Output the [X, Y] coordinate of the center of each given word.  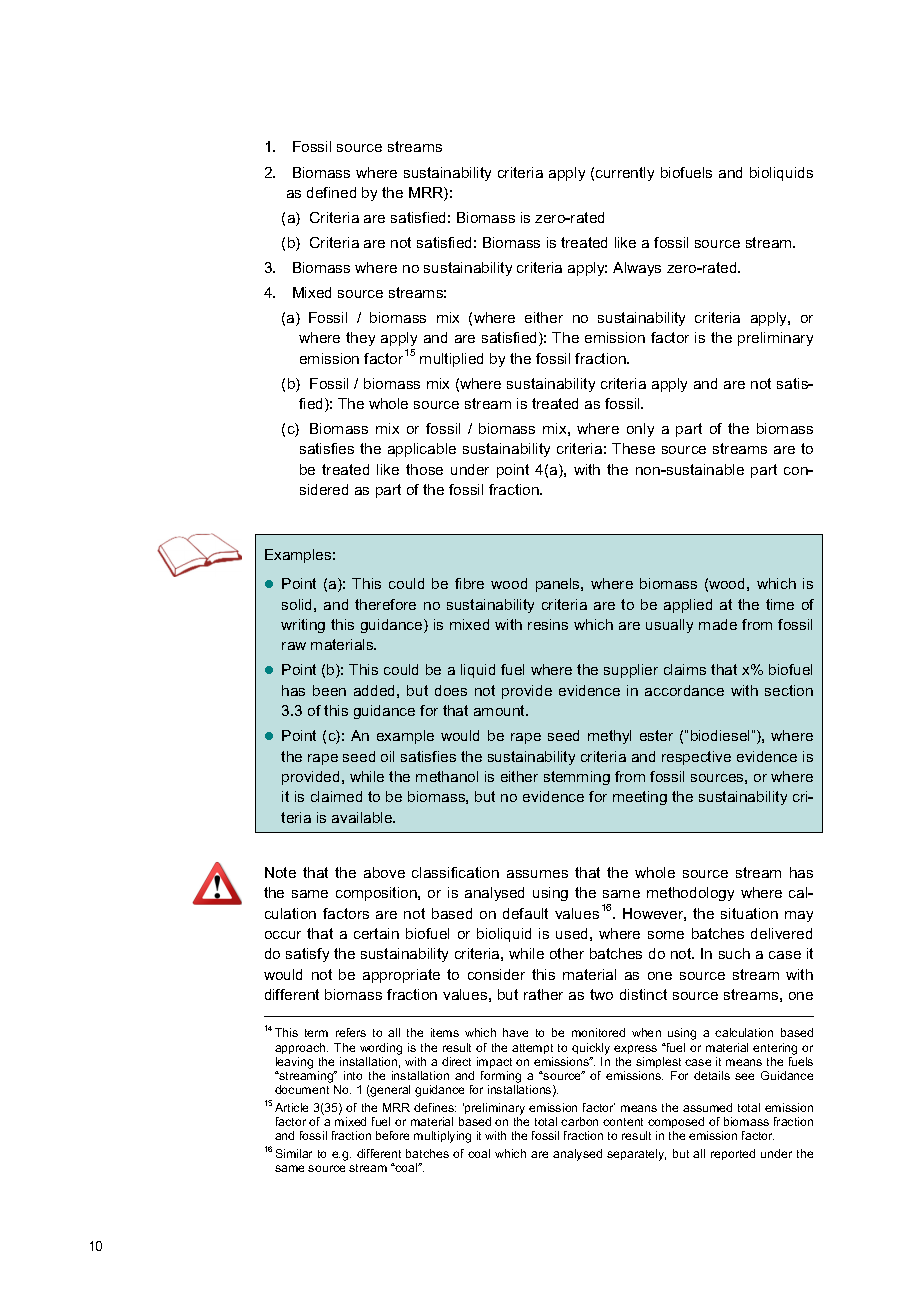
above [384, 872]
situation [749, 913]
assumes [537, 874]
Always [637, 269]
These [633, 448]
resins [548, 624]
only [640, 430]
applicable [422, 450]
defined [331, 192]
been [329, 690]
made [718, 624]
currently [625, 174]
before [392, 1135]
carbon [579, 1121]
